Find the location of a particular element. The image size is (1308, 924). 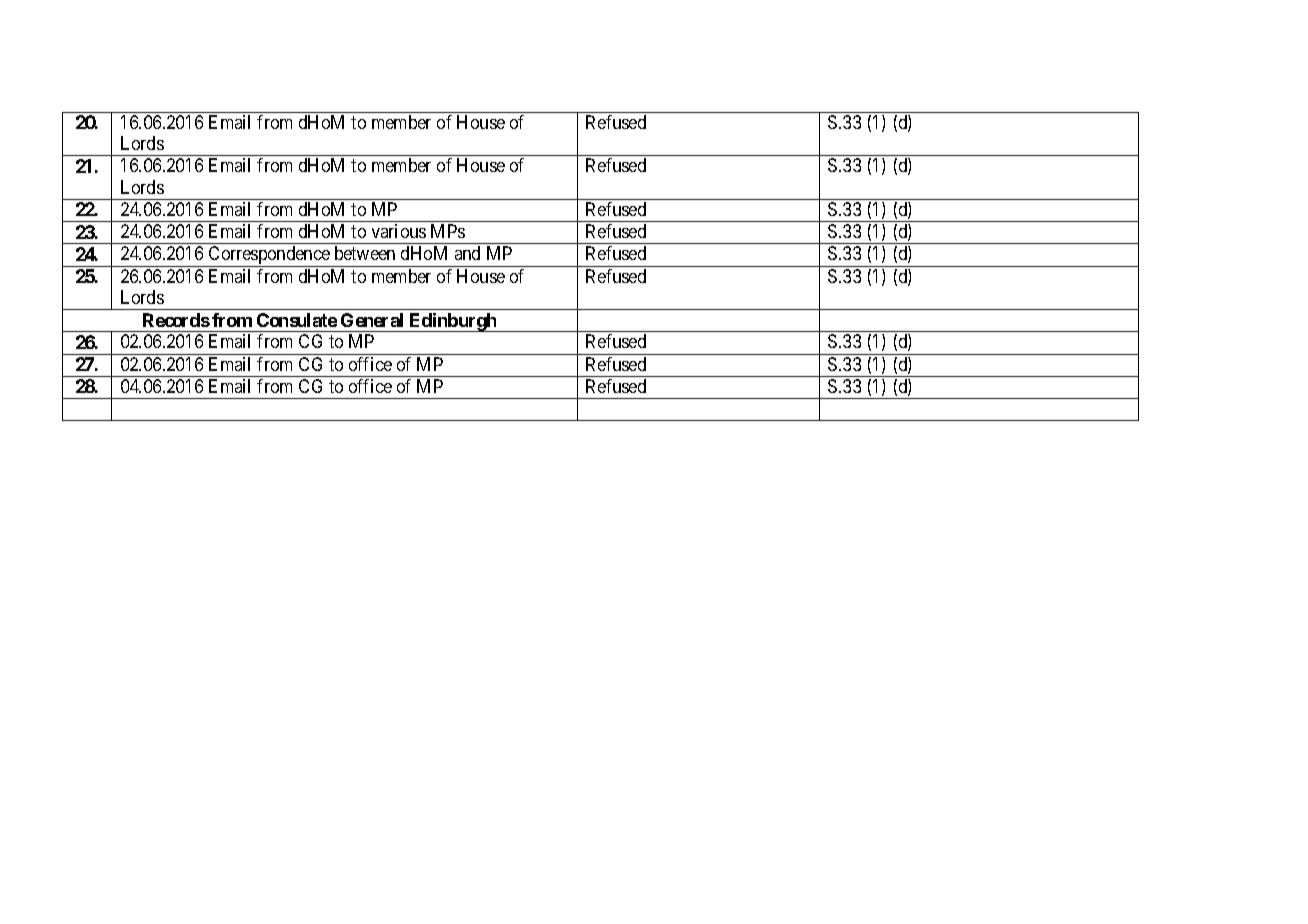

and is located at coordinates (467, 253).
